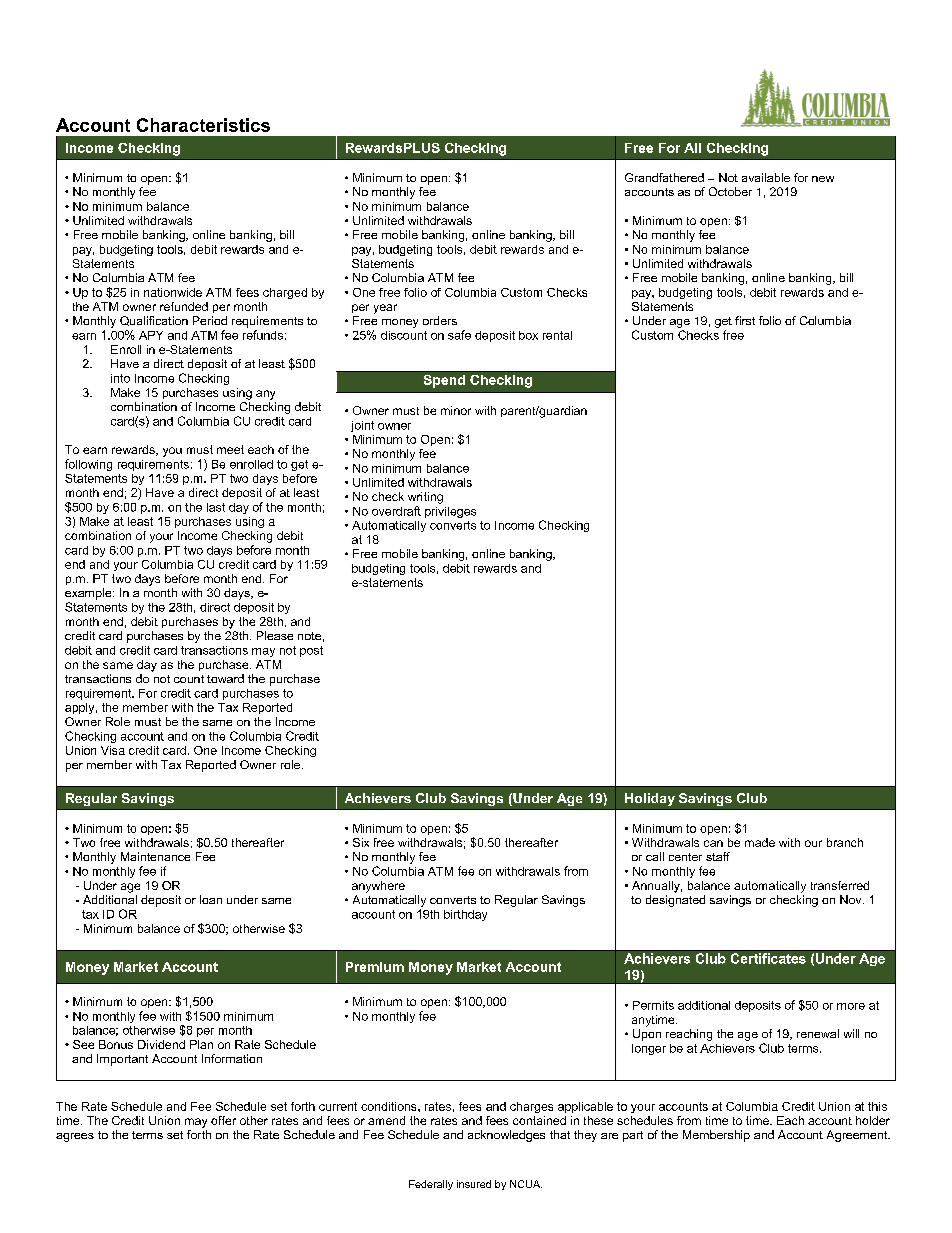 The image size is (952, 1233). What do you see at coordinates (361, 842) in the document?
I see `Six` at bounding box center [361, 842].
